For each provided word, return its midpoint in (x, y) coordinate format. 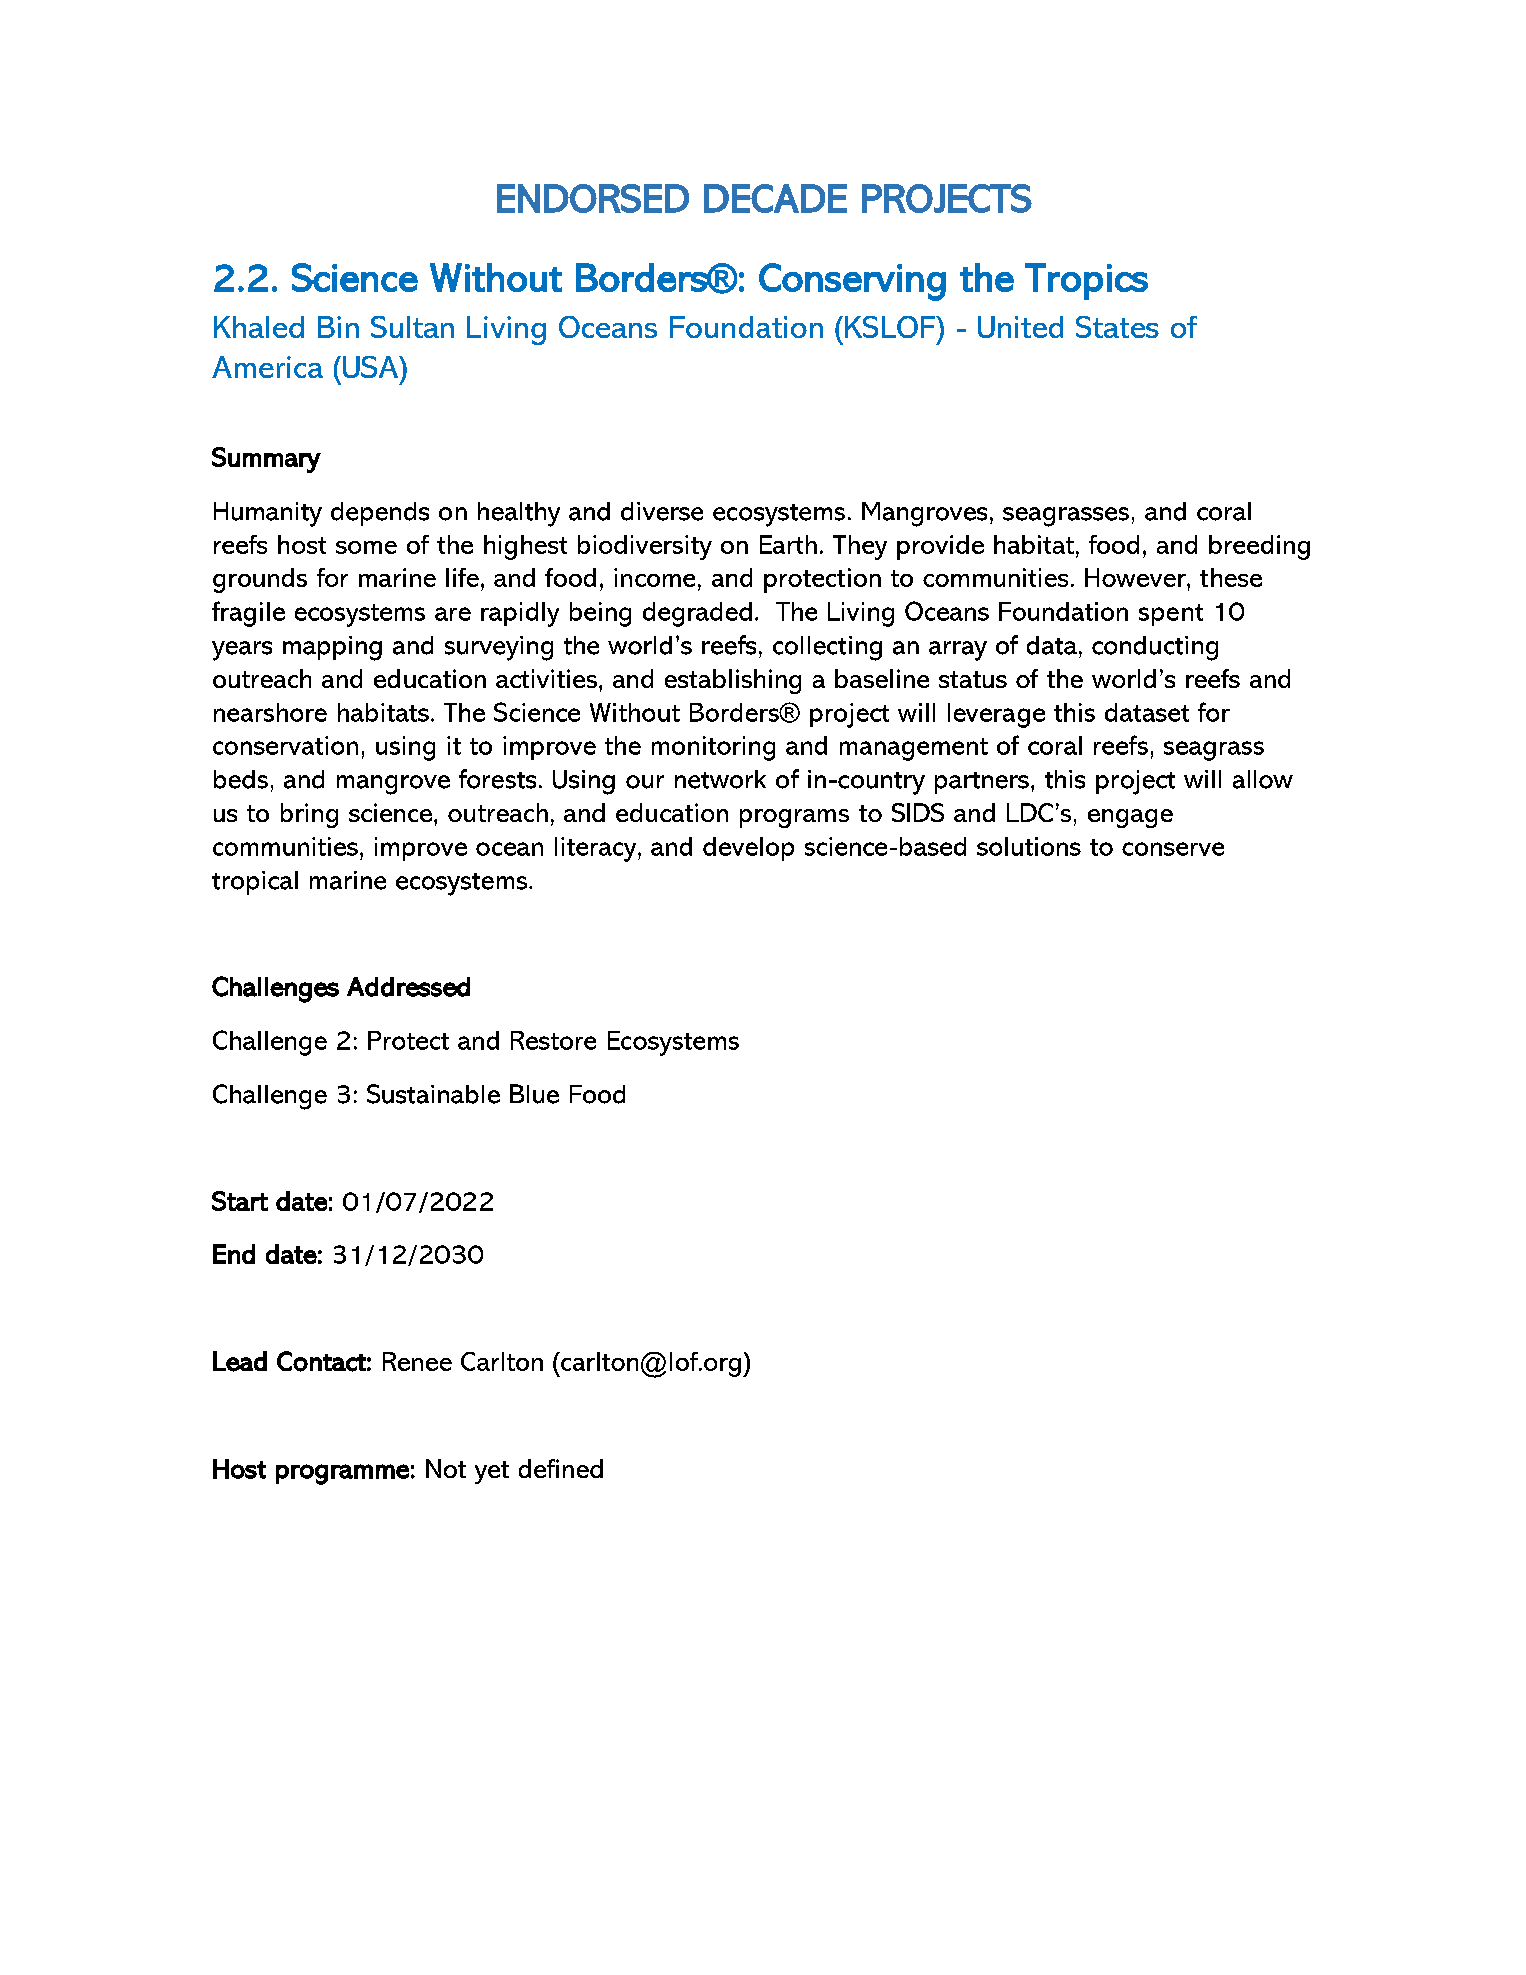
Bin (338, 327)
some (366, 547)
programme (342, 1474)
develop (748, 849)
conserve (1173, 849)
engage (1130, 818)
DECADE (775, 198)
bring (309, 815)
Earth (788, 544)
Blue (534, 1094)
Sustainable (433, 1094)
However (1136, 577)
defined (561, 1468)
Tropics (1086, 281)
